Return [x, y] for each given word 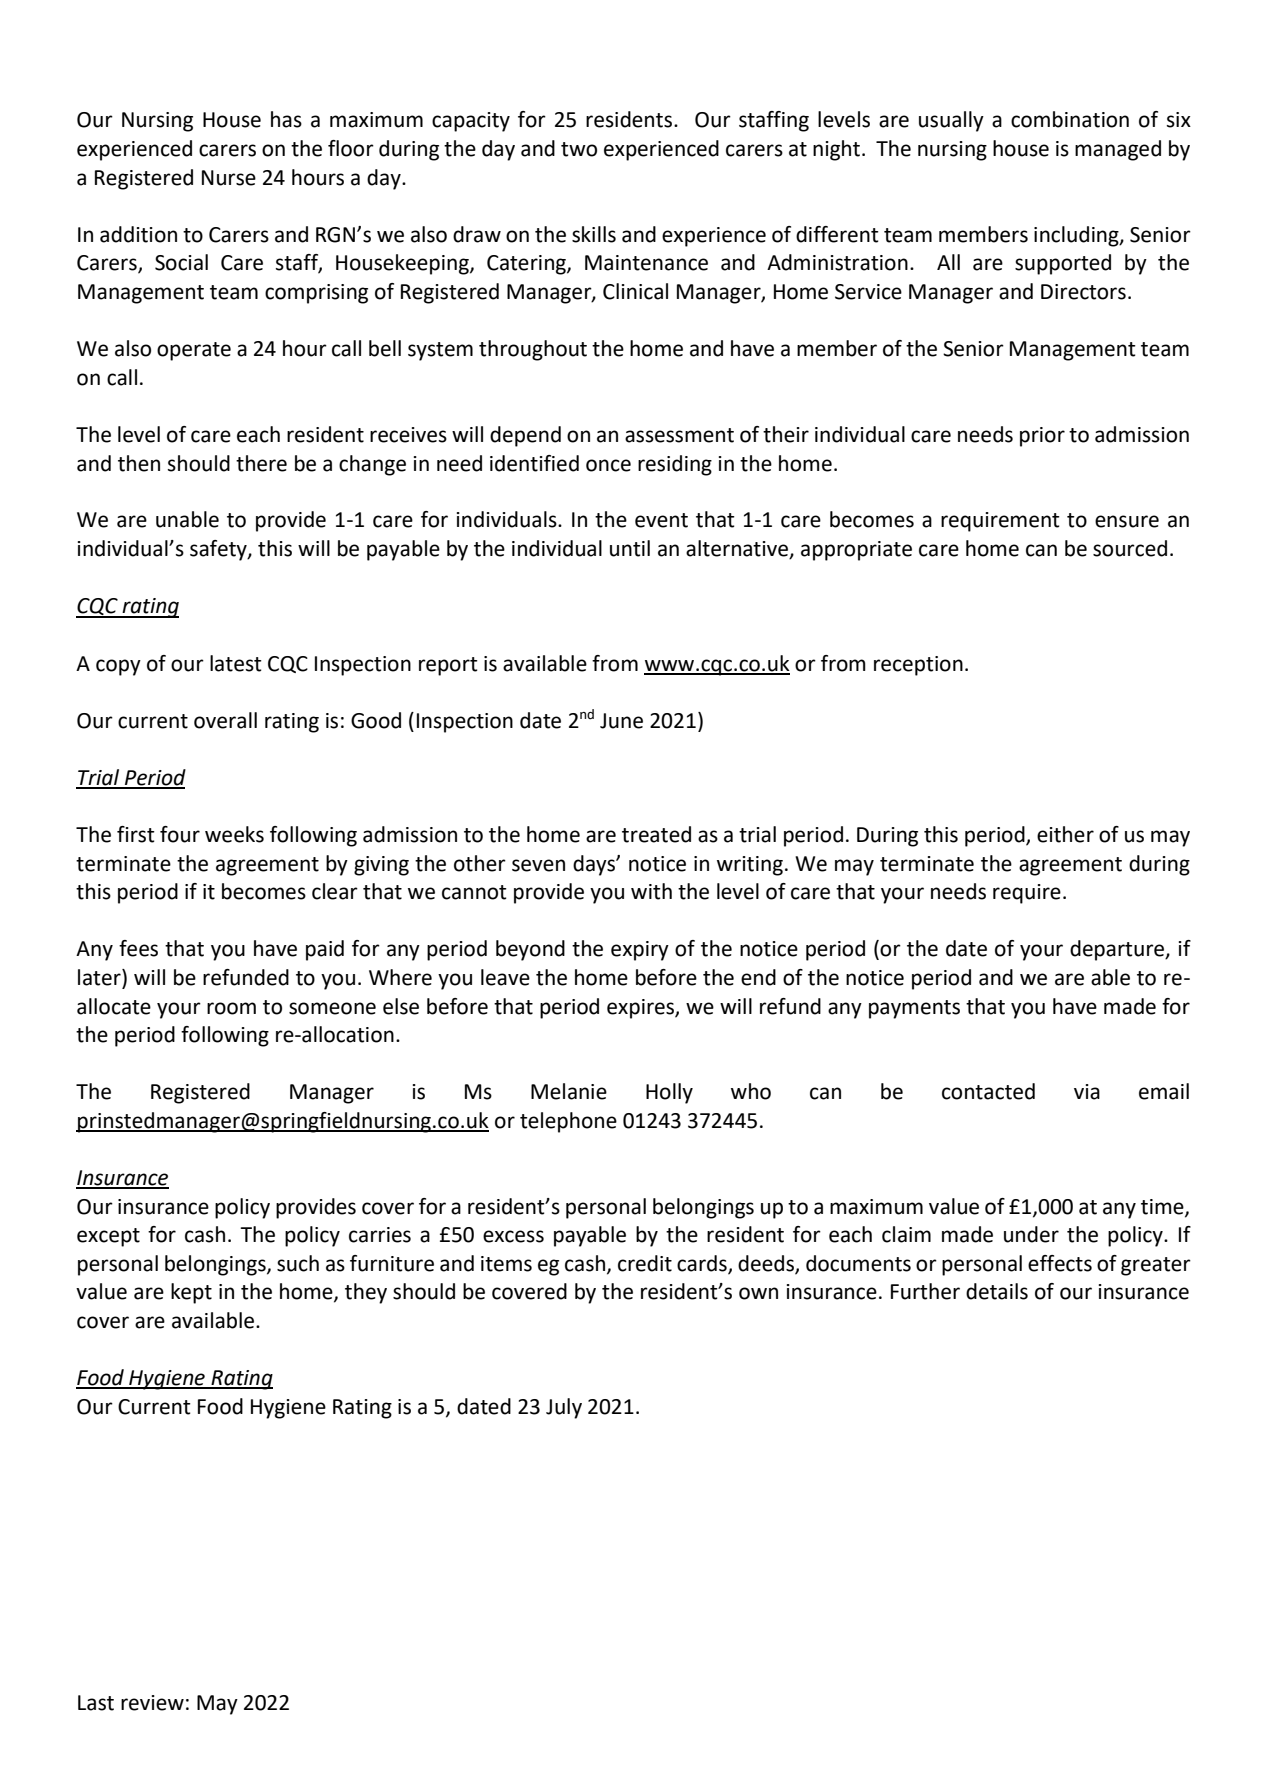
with [651, 891]
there [261, 463]
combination [1070, 119]
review [152, 1703]
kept [191, 1293]
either [1065, 834]
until [630, 548]
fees [138, 948]
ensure [1127, 521]
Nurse [229, 178]
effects [1060, 1263]
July [564, 1408]
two [579, 149]
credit [645, 1263]
